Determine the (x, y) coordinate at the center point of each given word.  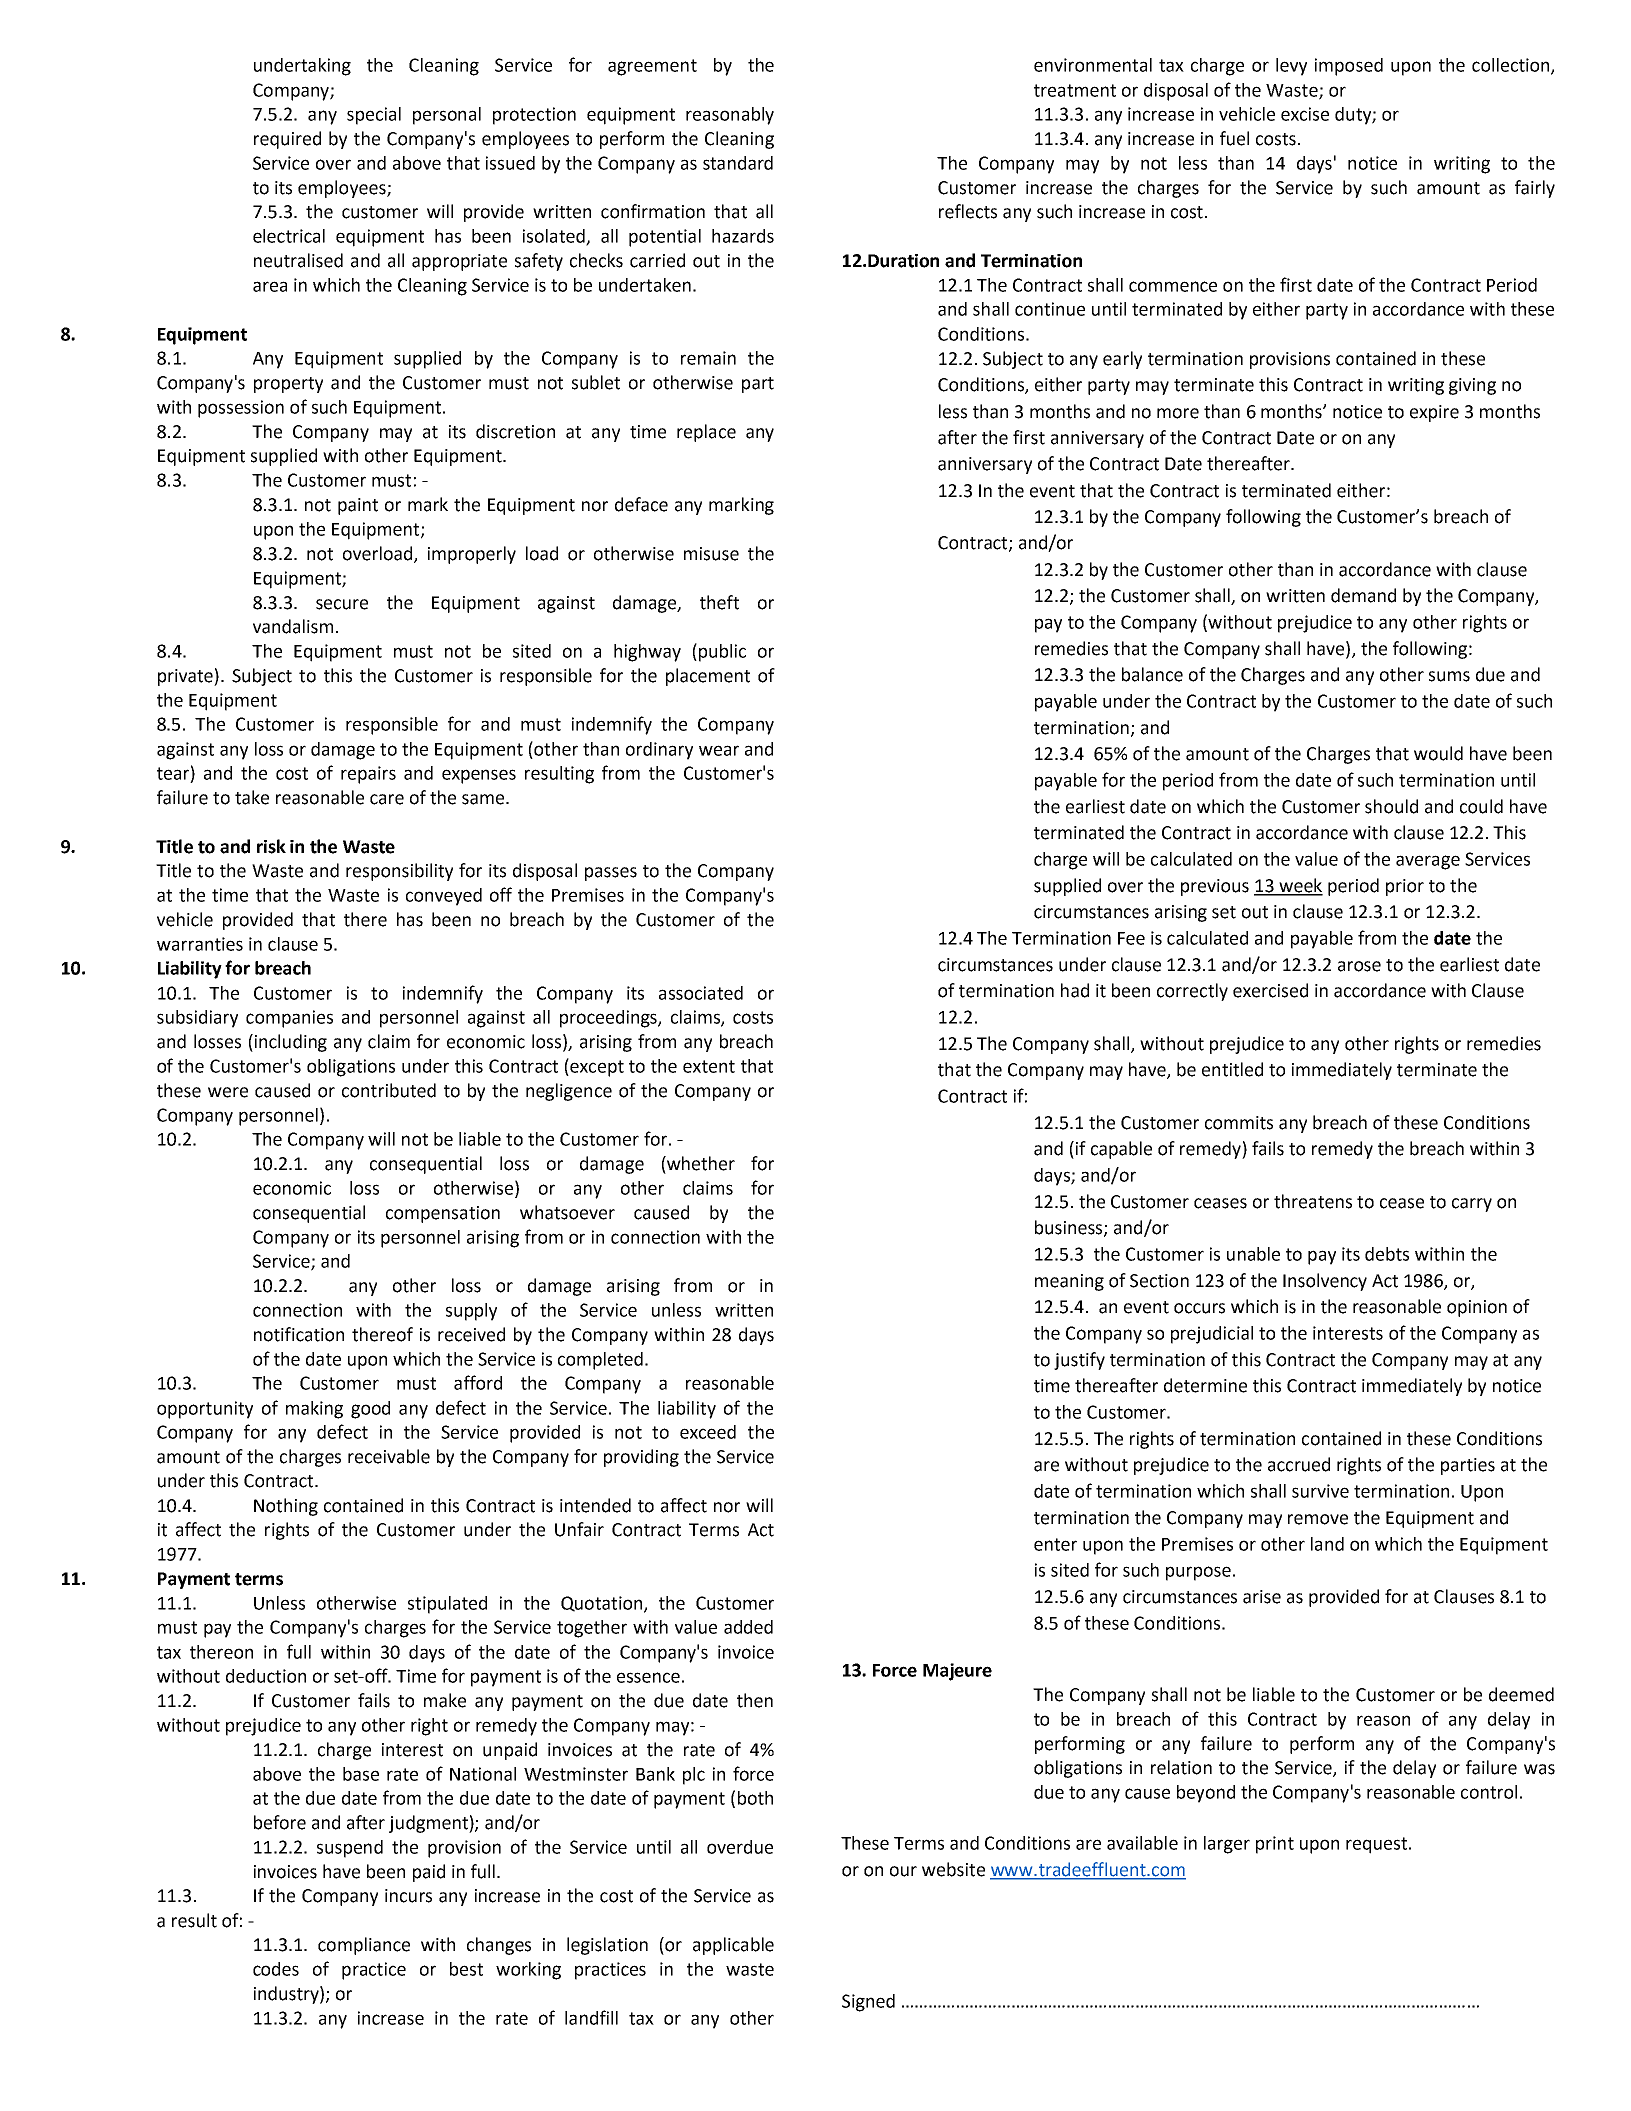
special (374, 116)
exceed (708, 1432)
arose (1359, 966)
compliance (364, 1946)
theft (719, 602)
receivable (389, 1456)
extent (709, 1066)
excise (1305, 114)
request (1378, 1845)
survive (1320, 1491)
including (289, 1043)
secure (342, 604)
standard (738, 163)
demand (1363, 595)
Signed (868, 2003)
